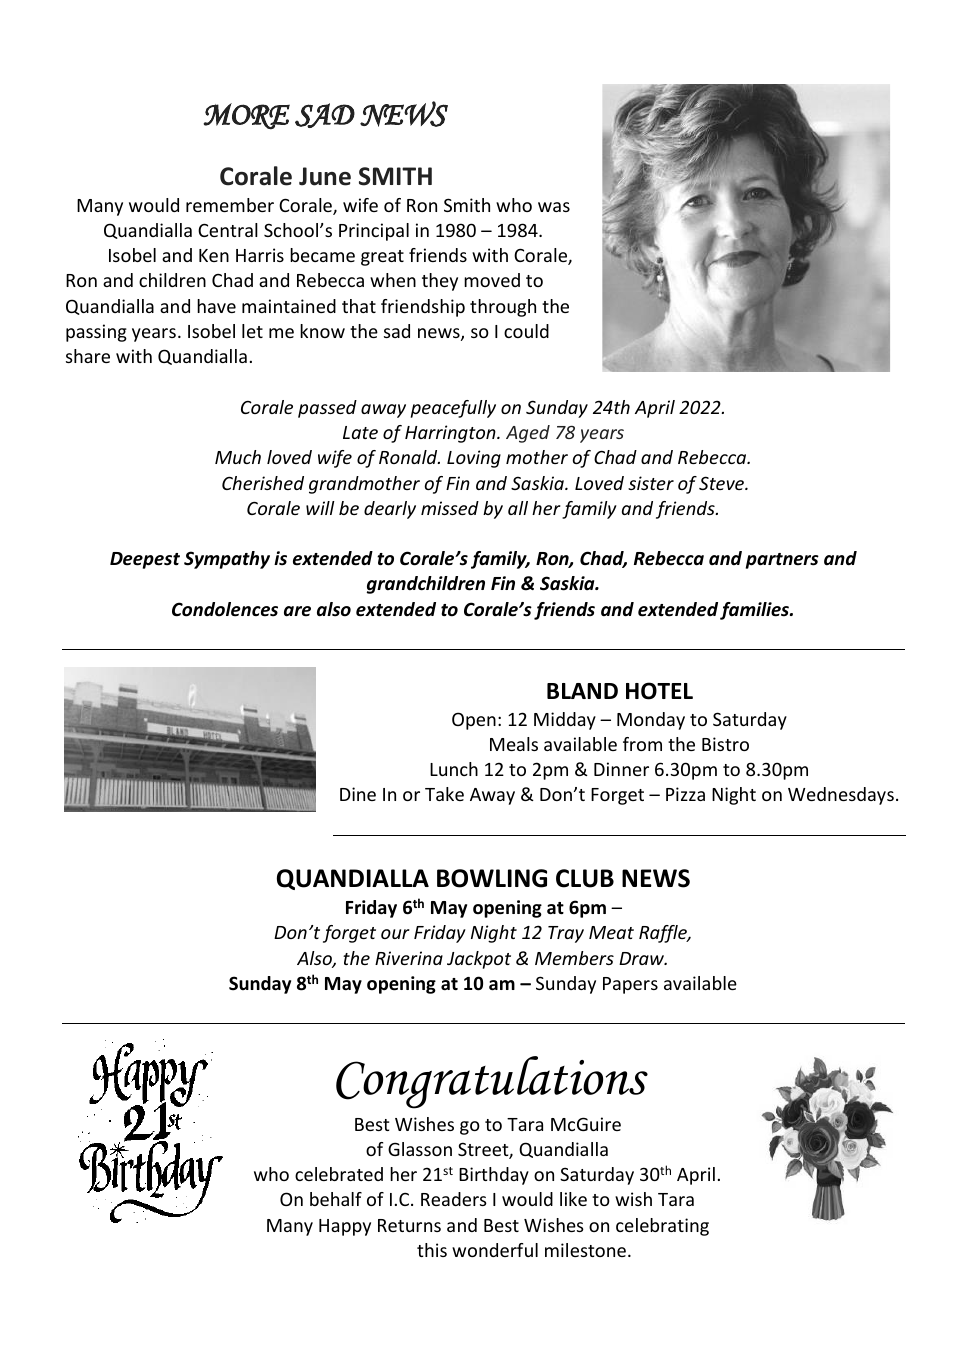 This screenshot has width=967, height=1367. I want to click on missed, so click(450, 508).
